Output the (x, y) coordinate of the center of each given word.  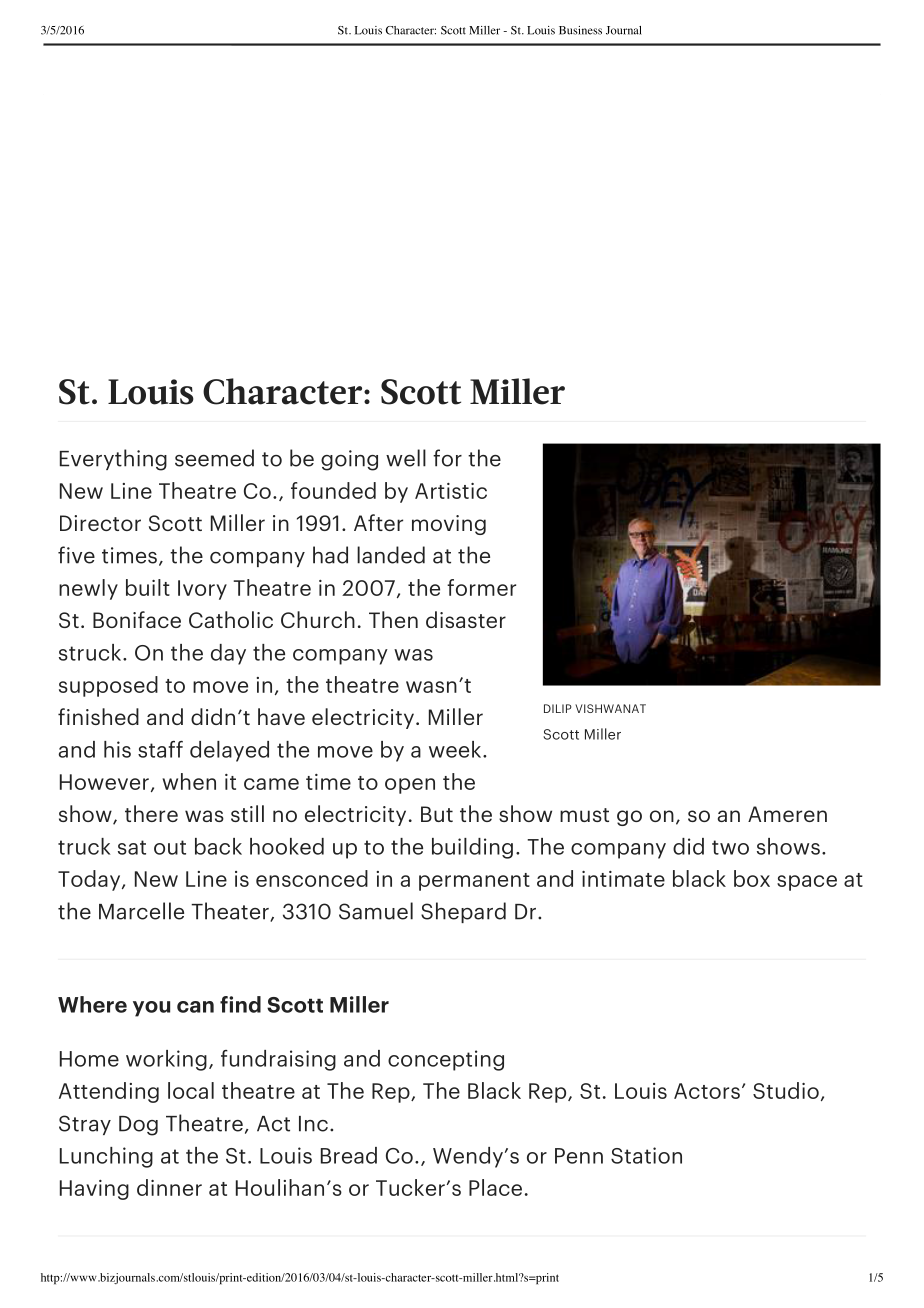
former (481, 587)
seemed (214, 458)
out (170, 847)
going (349, 460)
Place (495, 1187)
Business (580, 30)
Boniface (137, 619)
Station (646, 1155)
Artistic (451, 491)
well (406, 458)
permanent (474, 882)
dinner (169, 1187)
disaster (466, 619)
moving (449, 525)
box (752, 878)
